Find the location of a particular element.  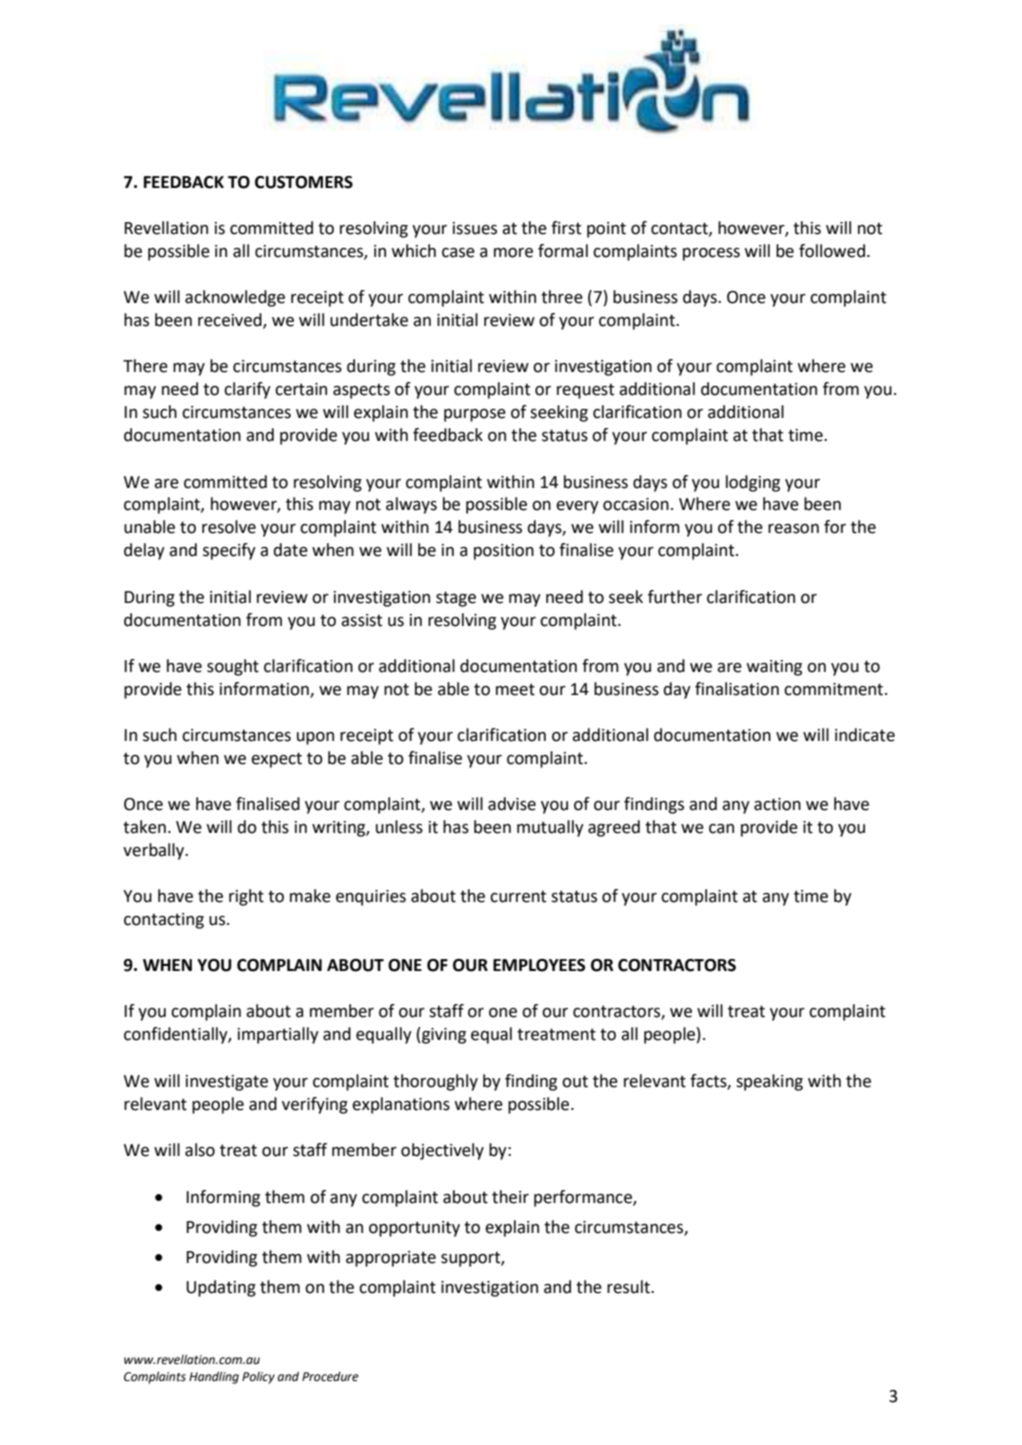

objectively is located at coordinates (442, 1151).
